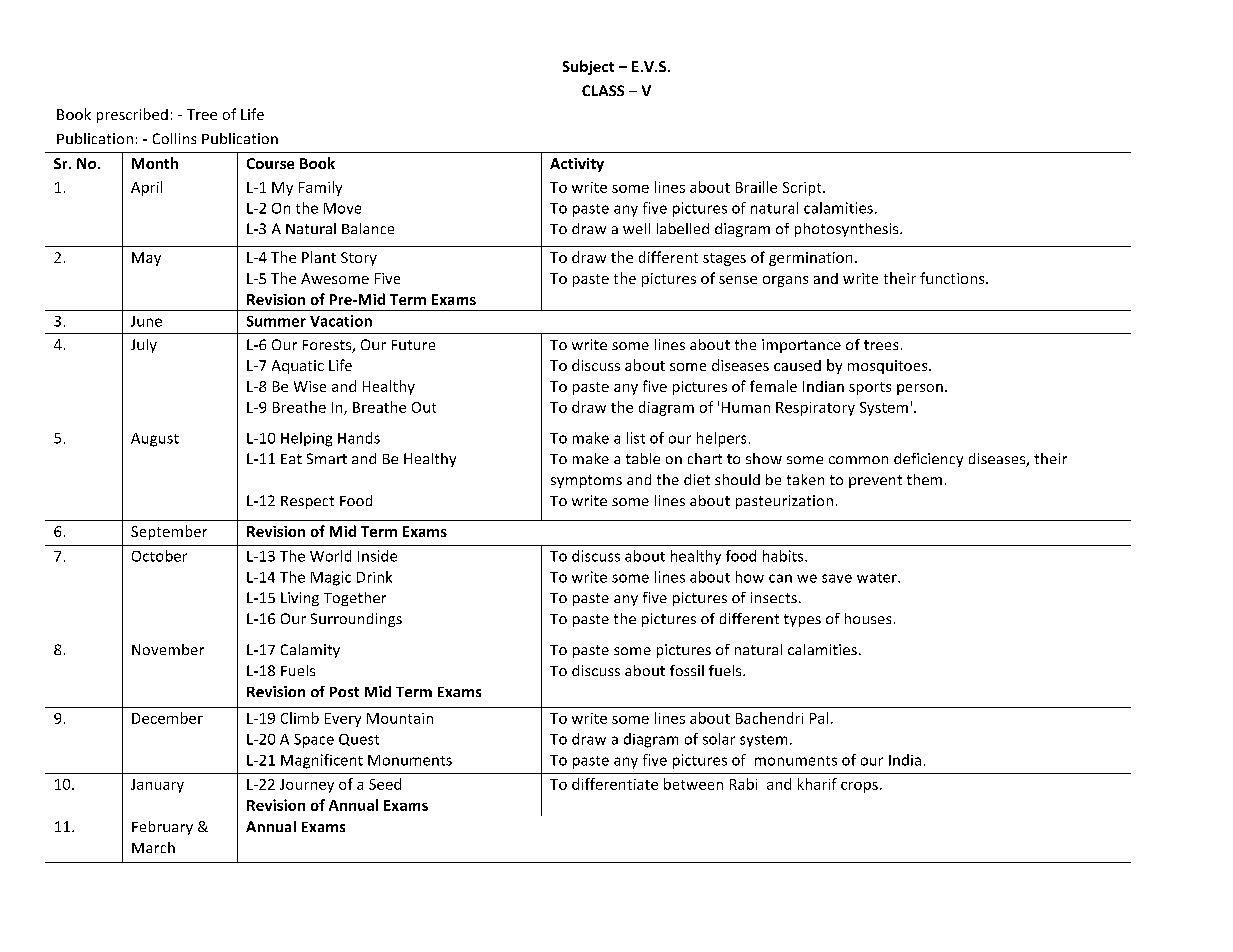  What do you see at coordinates (693, 784) in the image?
I see `between` at bounding box center [693, 784].
